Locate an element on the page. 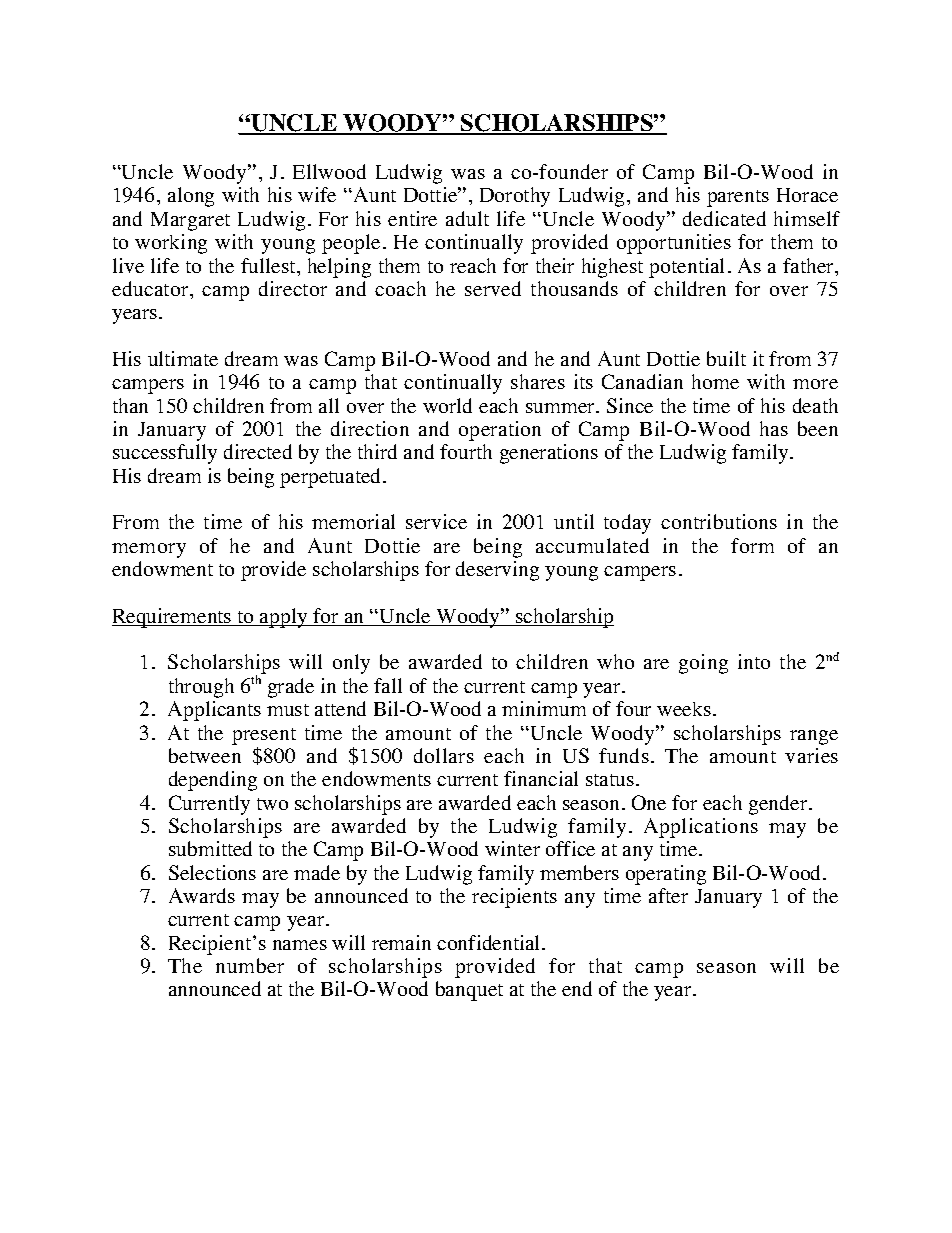  Applicants is located at coordinates (214, 711).
